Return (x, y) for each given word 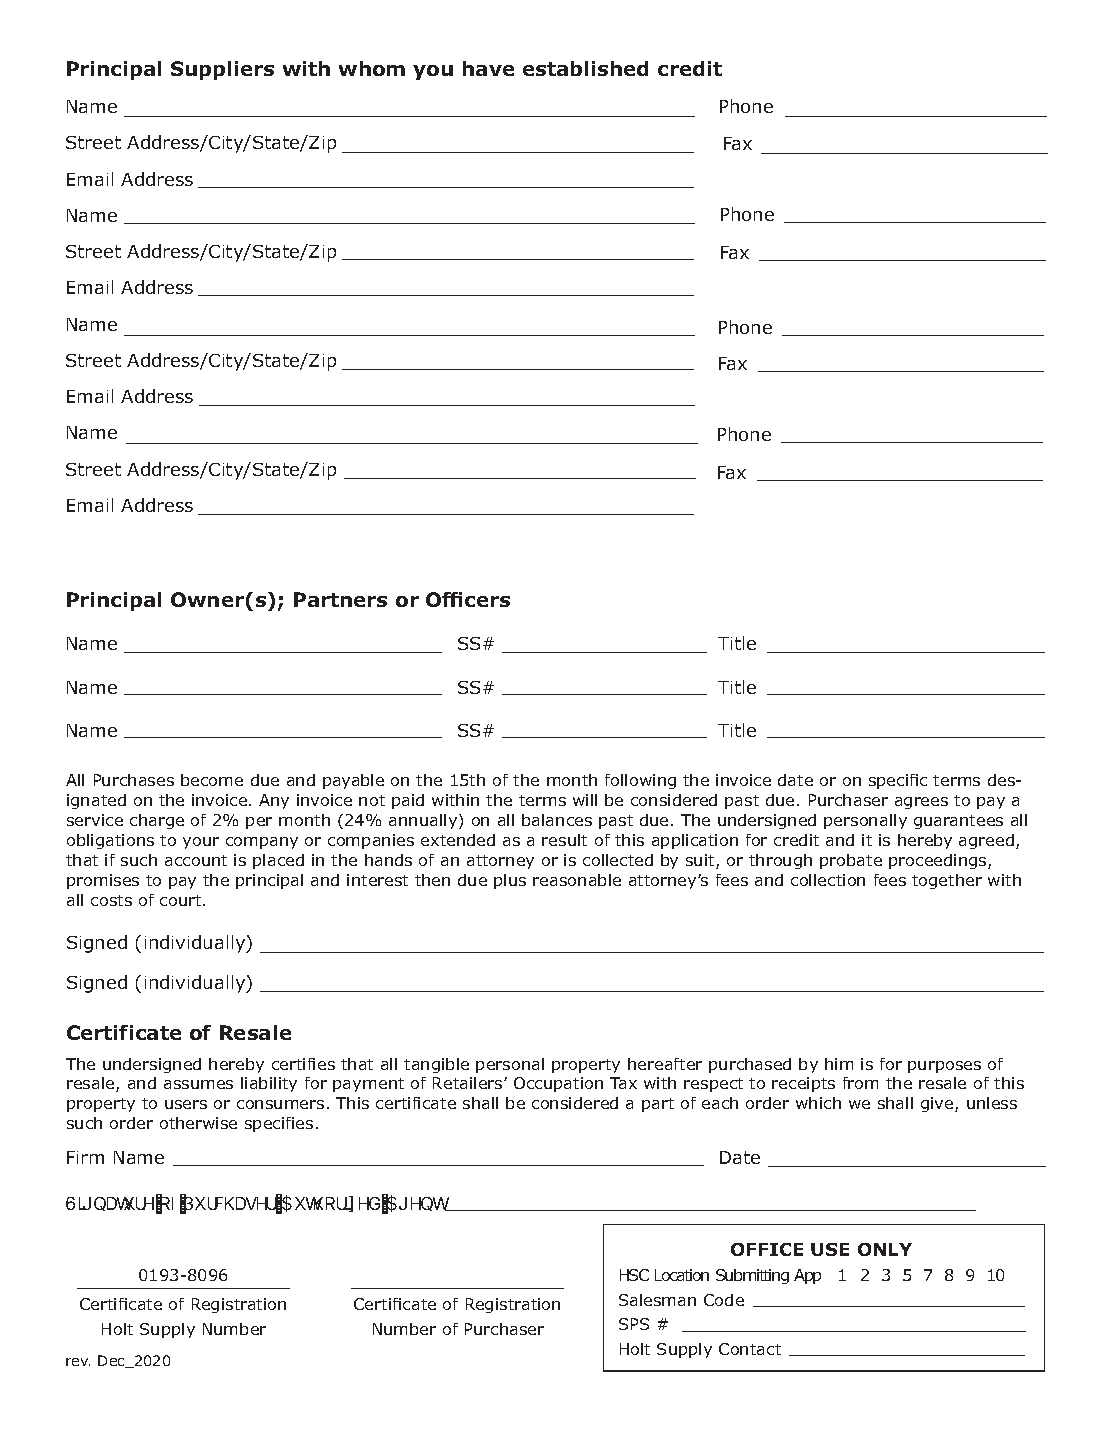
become (212, 780)
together (947, 881)
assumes (198, 1084)
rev (78, 1362)
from (860, 1083)
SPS (634, 1324)
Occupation (558, 1084)
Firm (85, 1157)
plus (510, 881)
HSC (634, 1275)
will (585, 800)
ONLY (885, 1249)
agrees (921, 803)
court (182, 900)
